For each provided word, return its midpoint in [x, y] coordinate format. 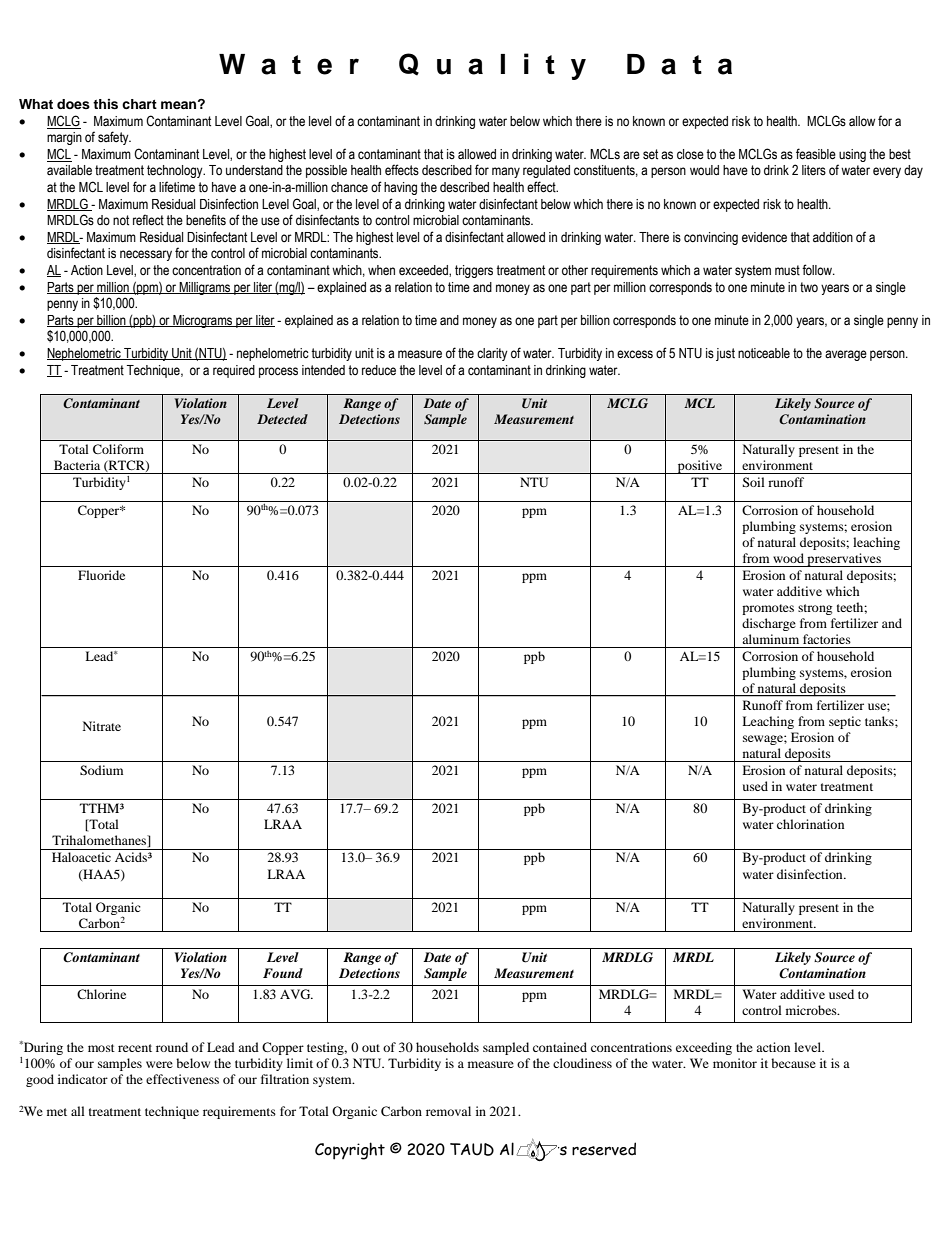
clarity [492, 354]
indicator [83, 1079]
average [846, 355]
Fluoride [101, 575]
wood [788, 558]
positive [700, 467]
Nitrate [102, 726]
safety [114, 138]
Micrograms [203, 321]
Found [283, 973]
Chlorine [101, 994]
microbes [812, 1010]
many [506, 172]
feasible [816, 154]
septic [845, 722]
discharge [769, 624]
